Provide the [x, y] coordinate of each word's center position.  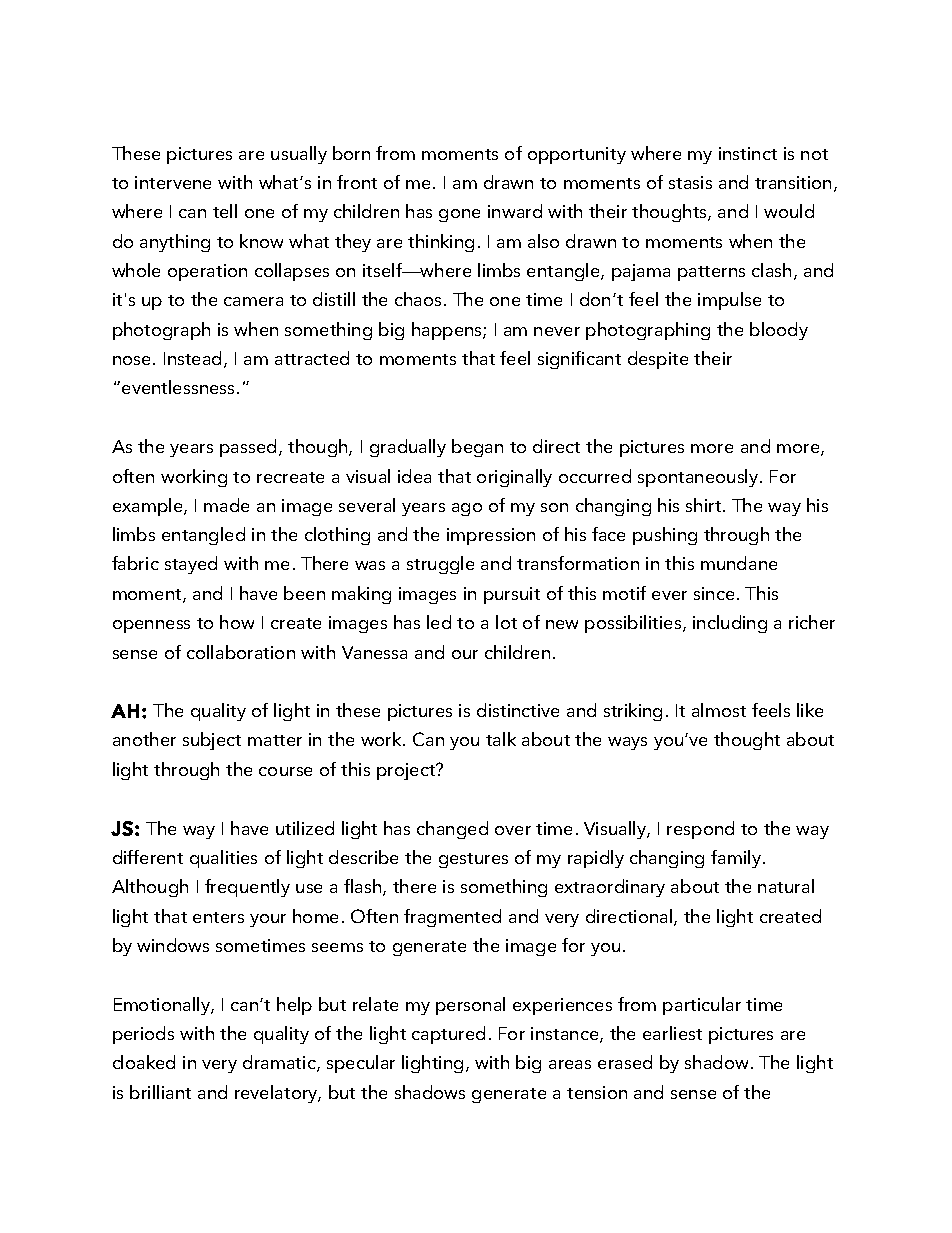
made [226, 505]
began [477, 448]
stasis [690, 182]
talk [501, 739]
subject [212, 741]
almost [719, 710]
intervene [173, 182]
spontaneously [699, 478]
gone [459, 215]
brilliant [160, 1092]
